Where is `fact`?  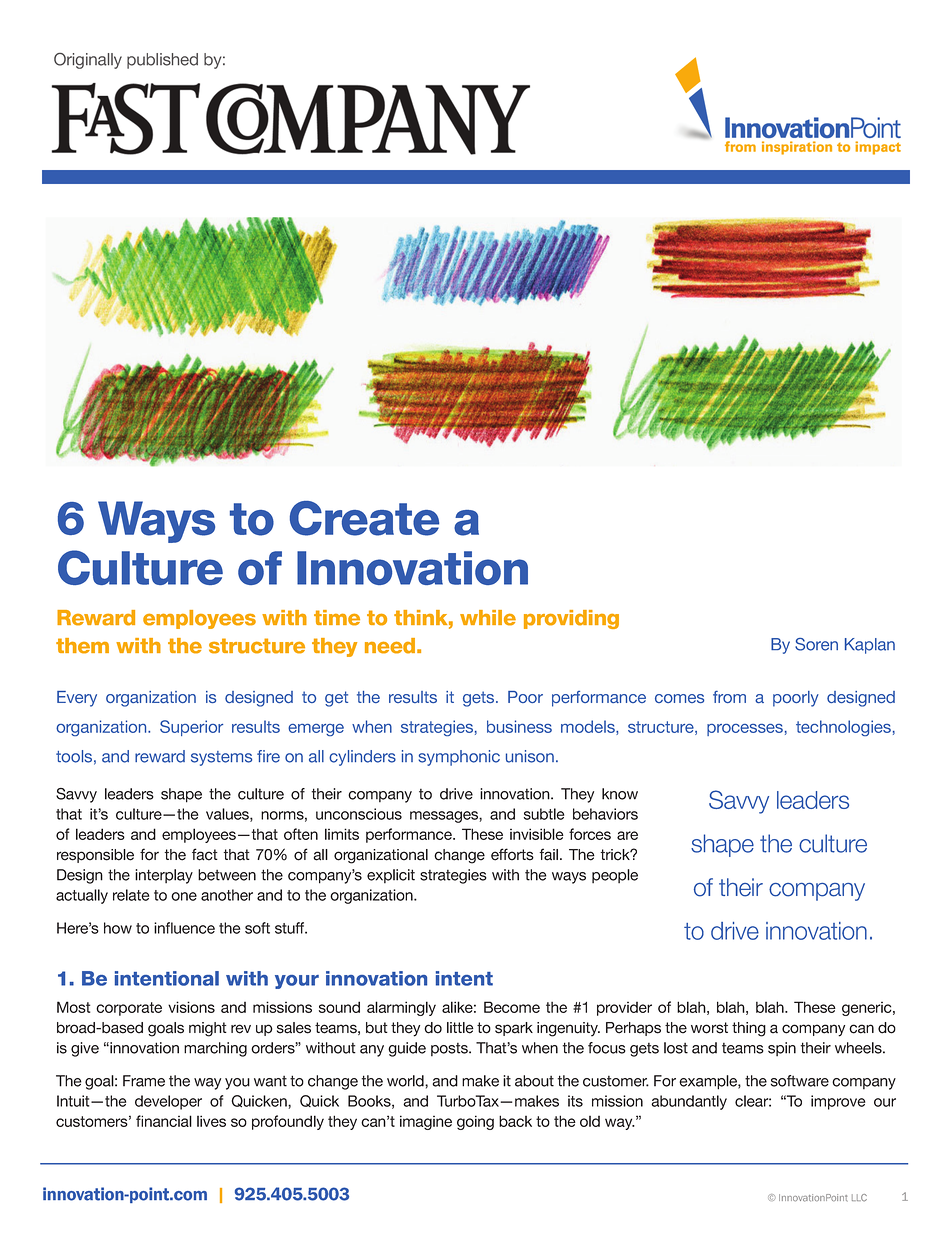 fact is located at coordinates (205, 854).
